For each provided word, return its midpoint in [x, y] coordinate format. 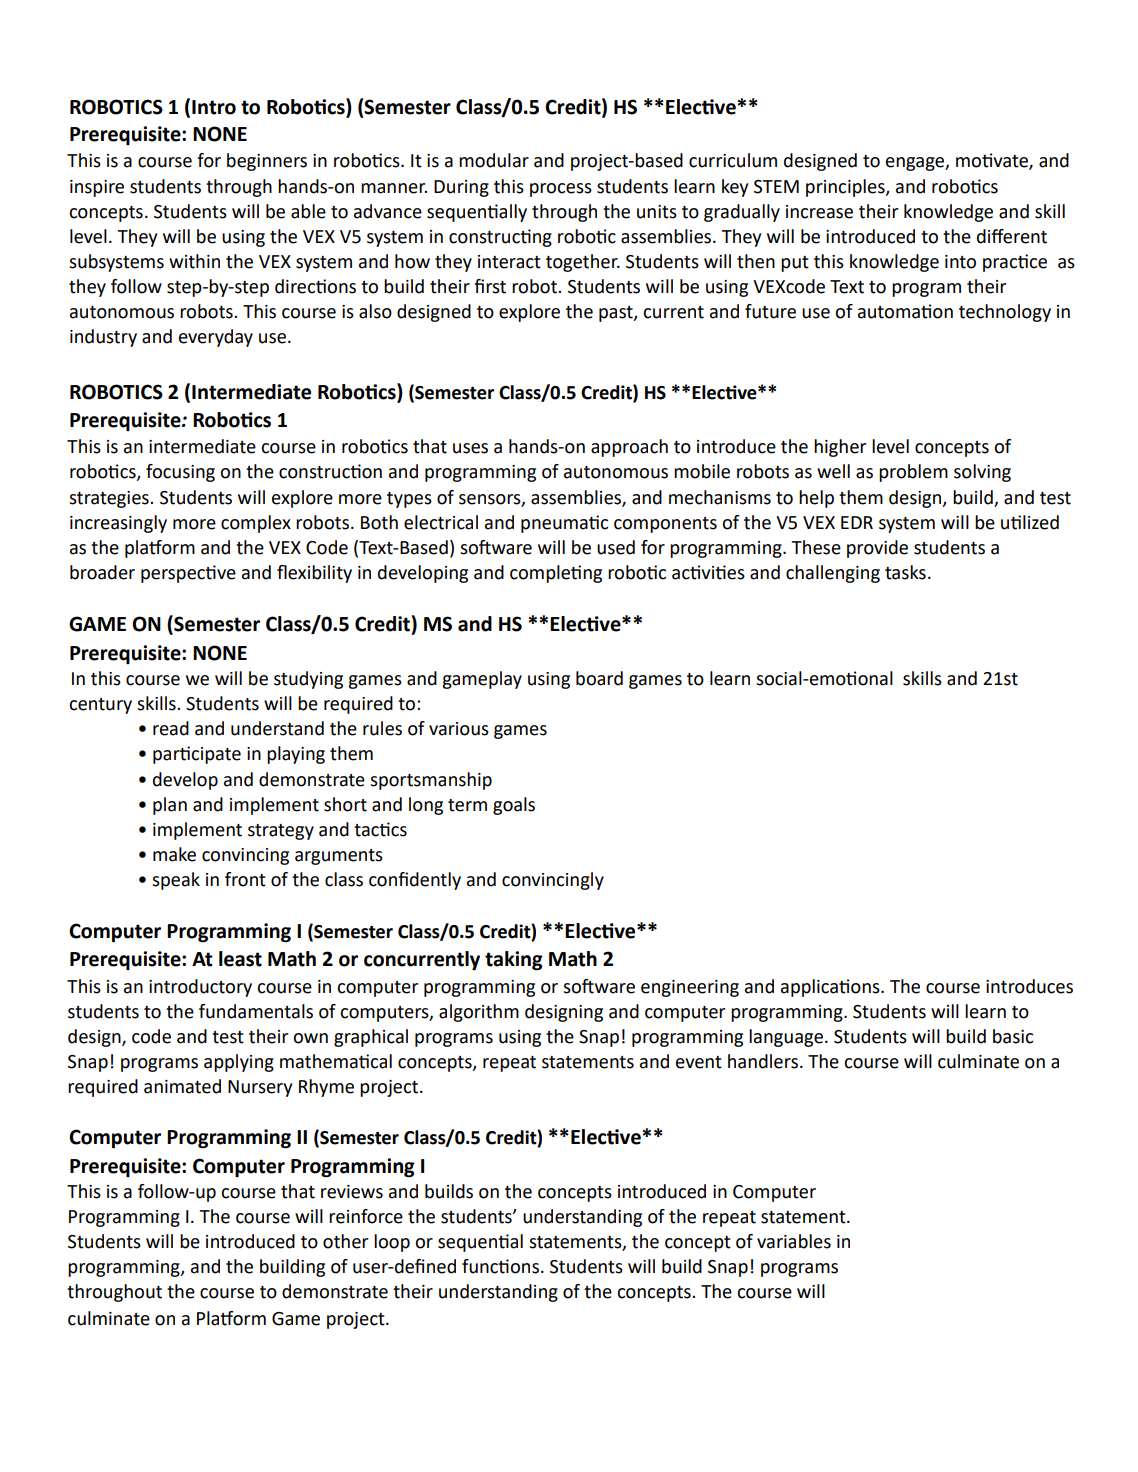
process [561, 190]
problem [913, 473]
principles [846, 188]
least [240, 959]
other [345, 1241]
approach [629, 448]
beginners [267, 162]
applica [810, 988]
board [599, 678]
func [481, 1266]
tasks [905, 572]
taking [514, 961]
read [171, 728]
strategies [110, 499]
